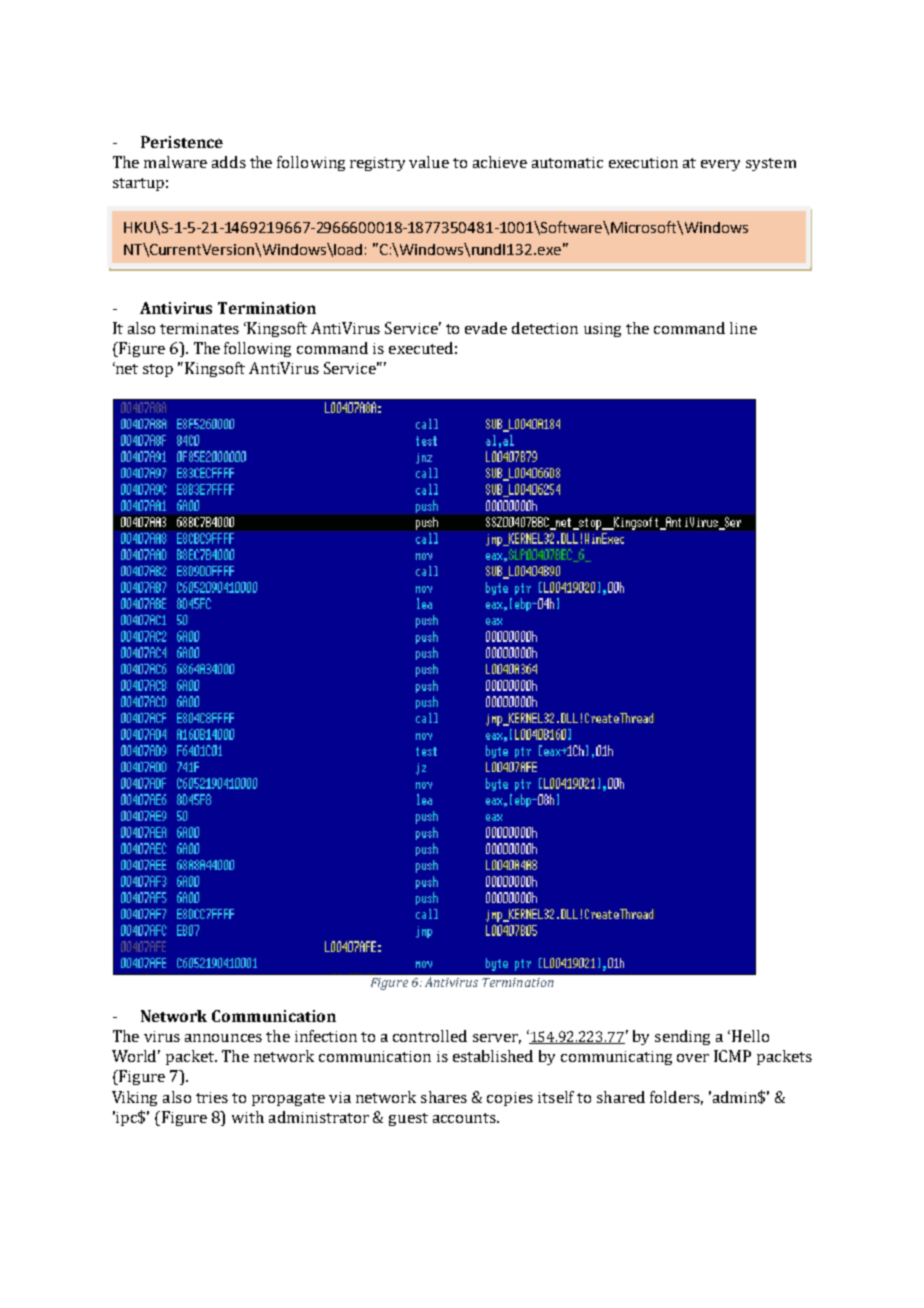  Describe the element at coordinates (429, 162) in the document. I see `value` at that location.
